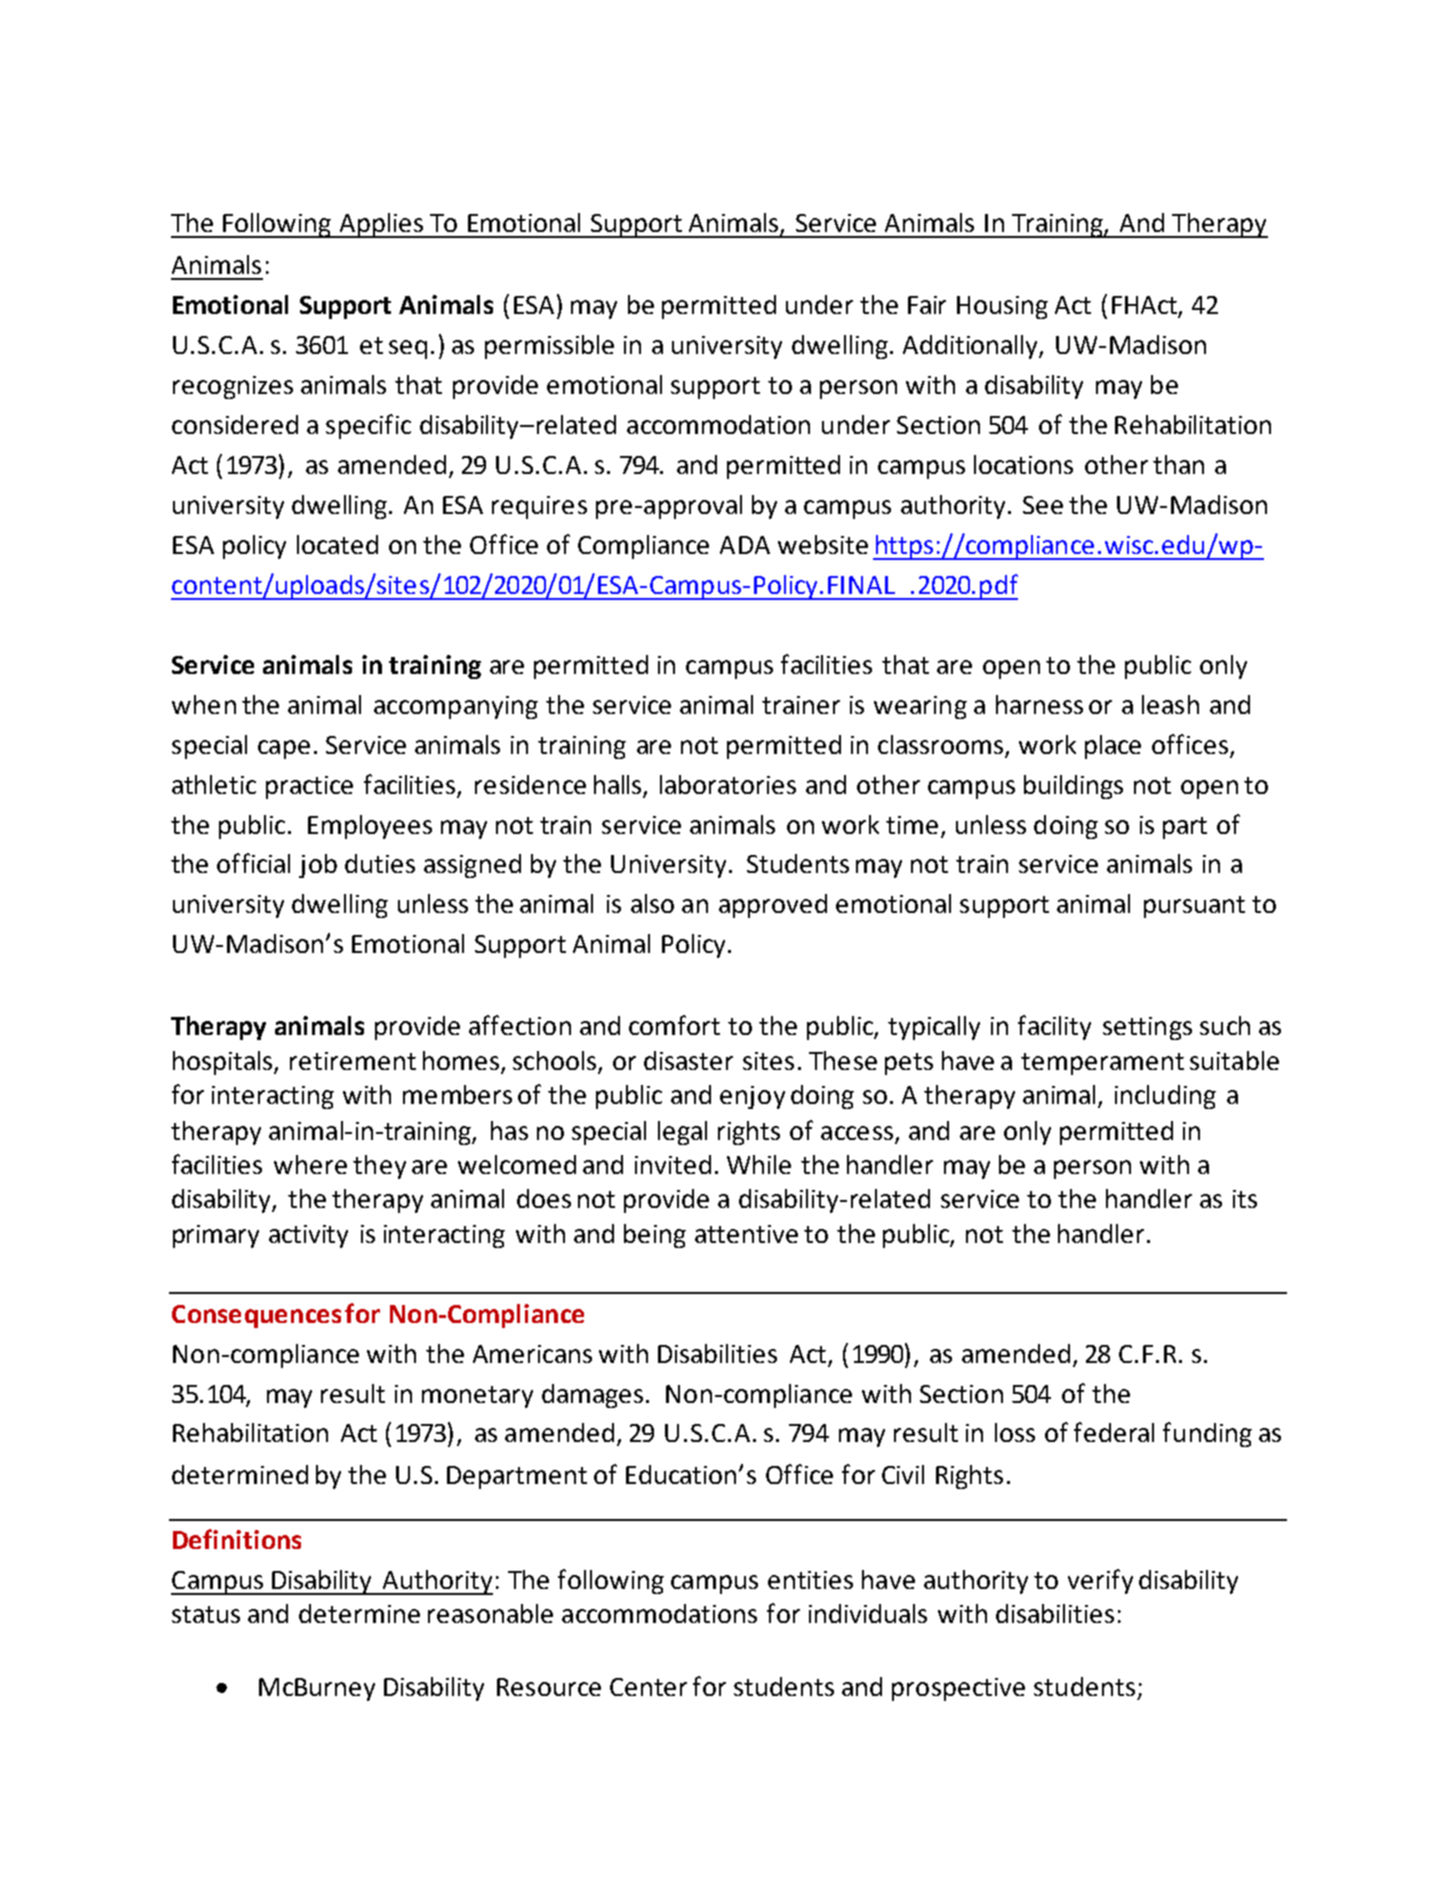 Image resolution: width=1456 pixels, height=1884 pixels. Describe the element at coordinates (549, 347) in the screenshot. I see `permissible` at that location.
